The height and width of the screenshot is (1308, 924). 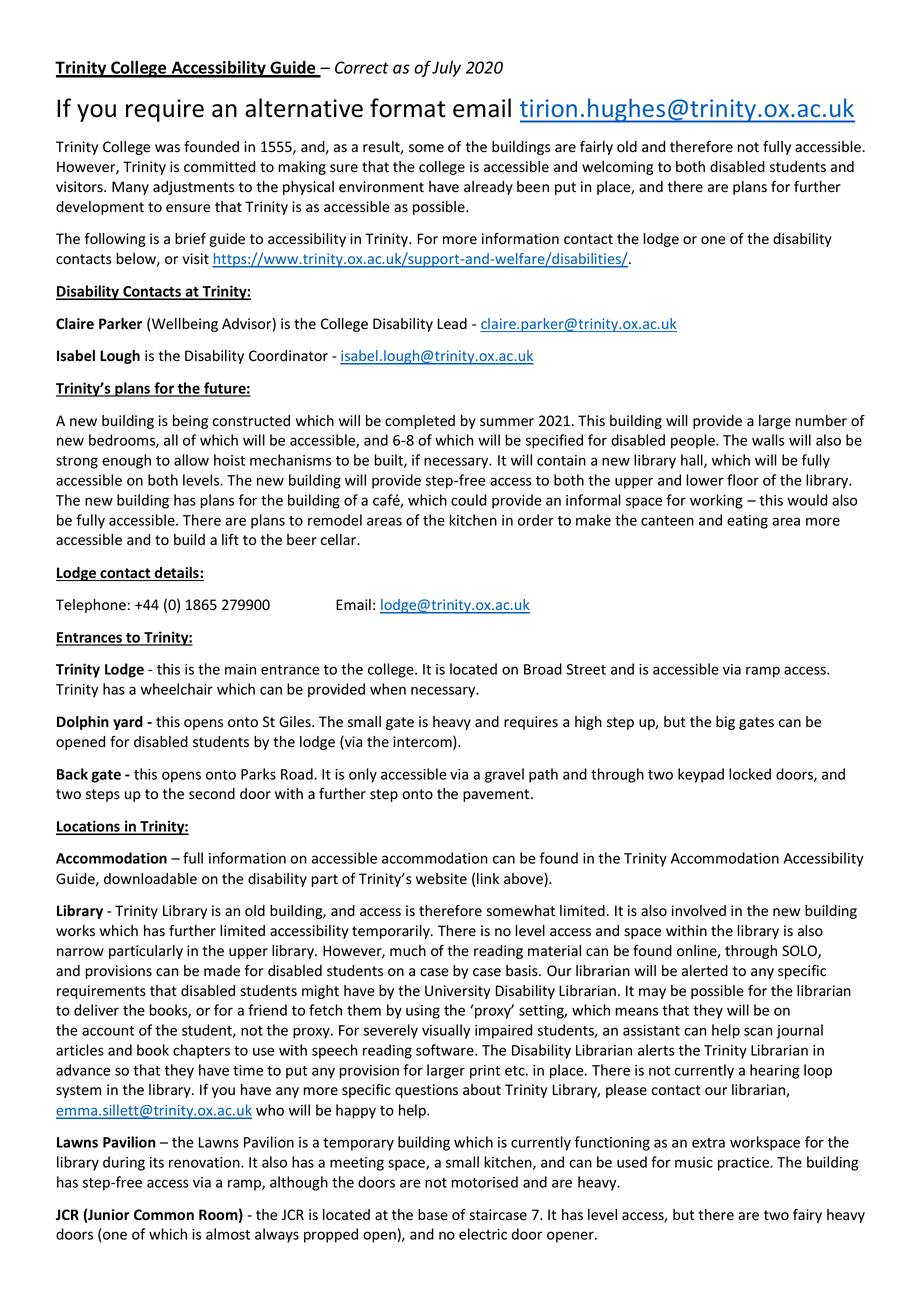 I want to click on base, so click(x=433, y=1215).
